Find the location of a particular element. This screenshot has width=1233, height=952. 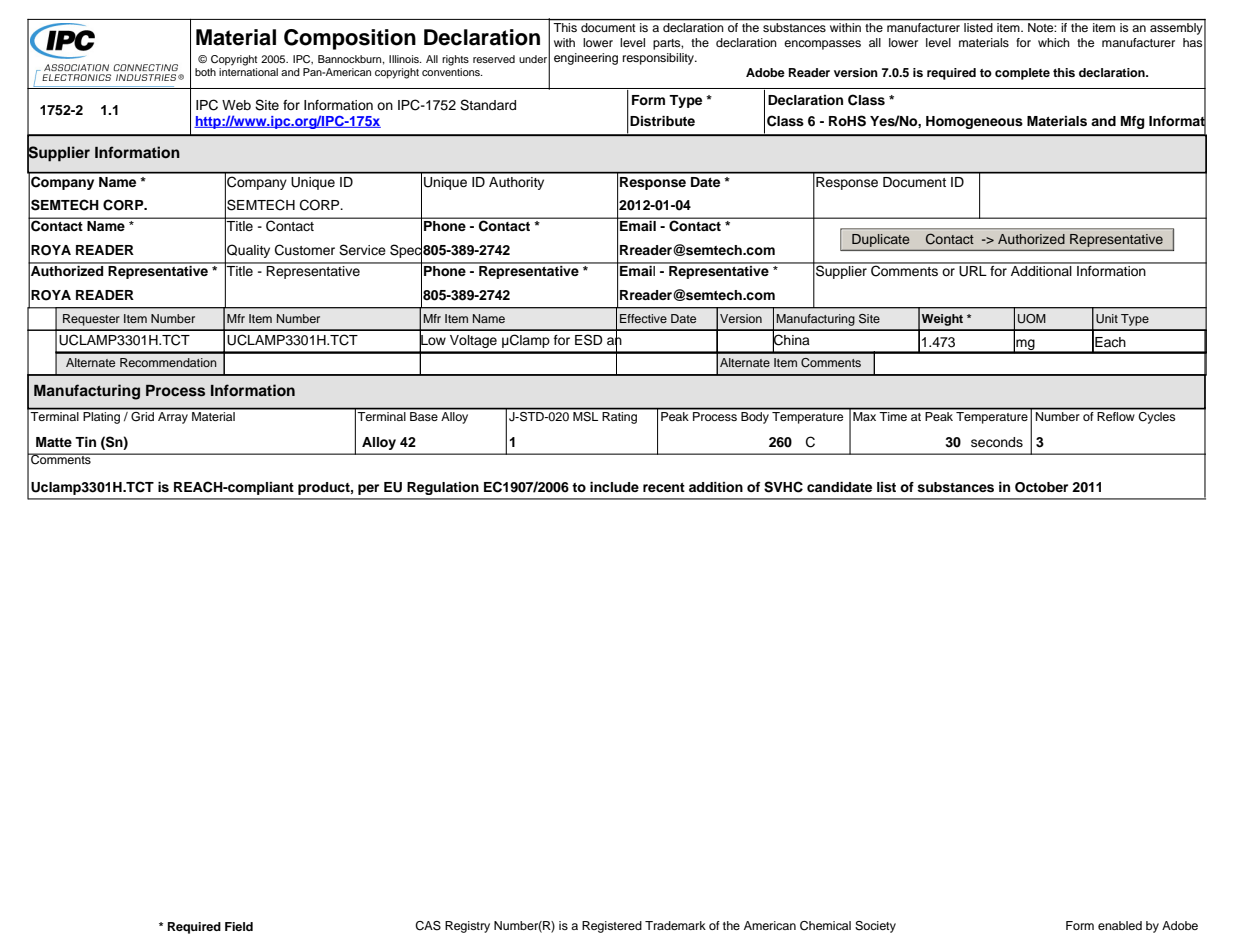

engineering is located at coordinates (586, 59).
